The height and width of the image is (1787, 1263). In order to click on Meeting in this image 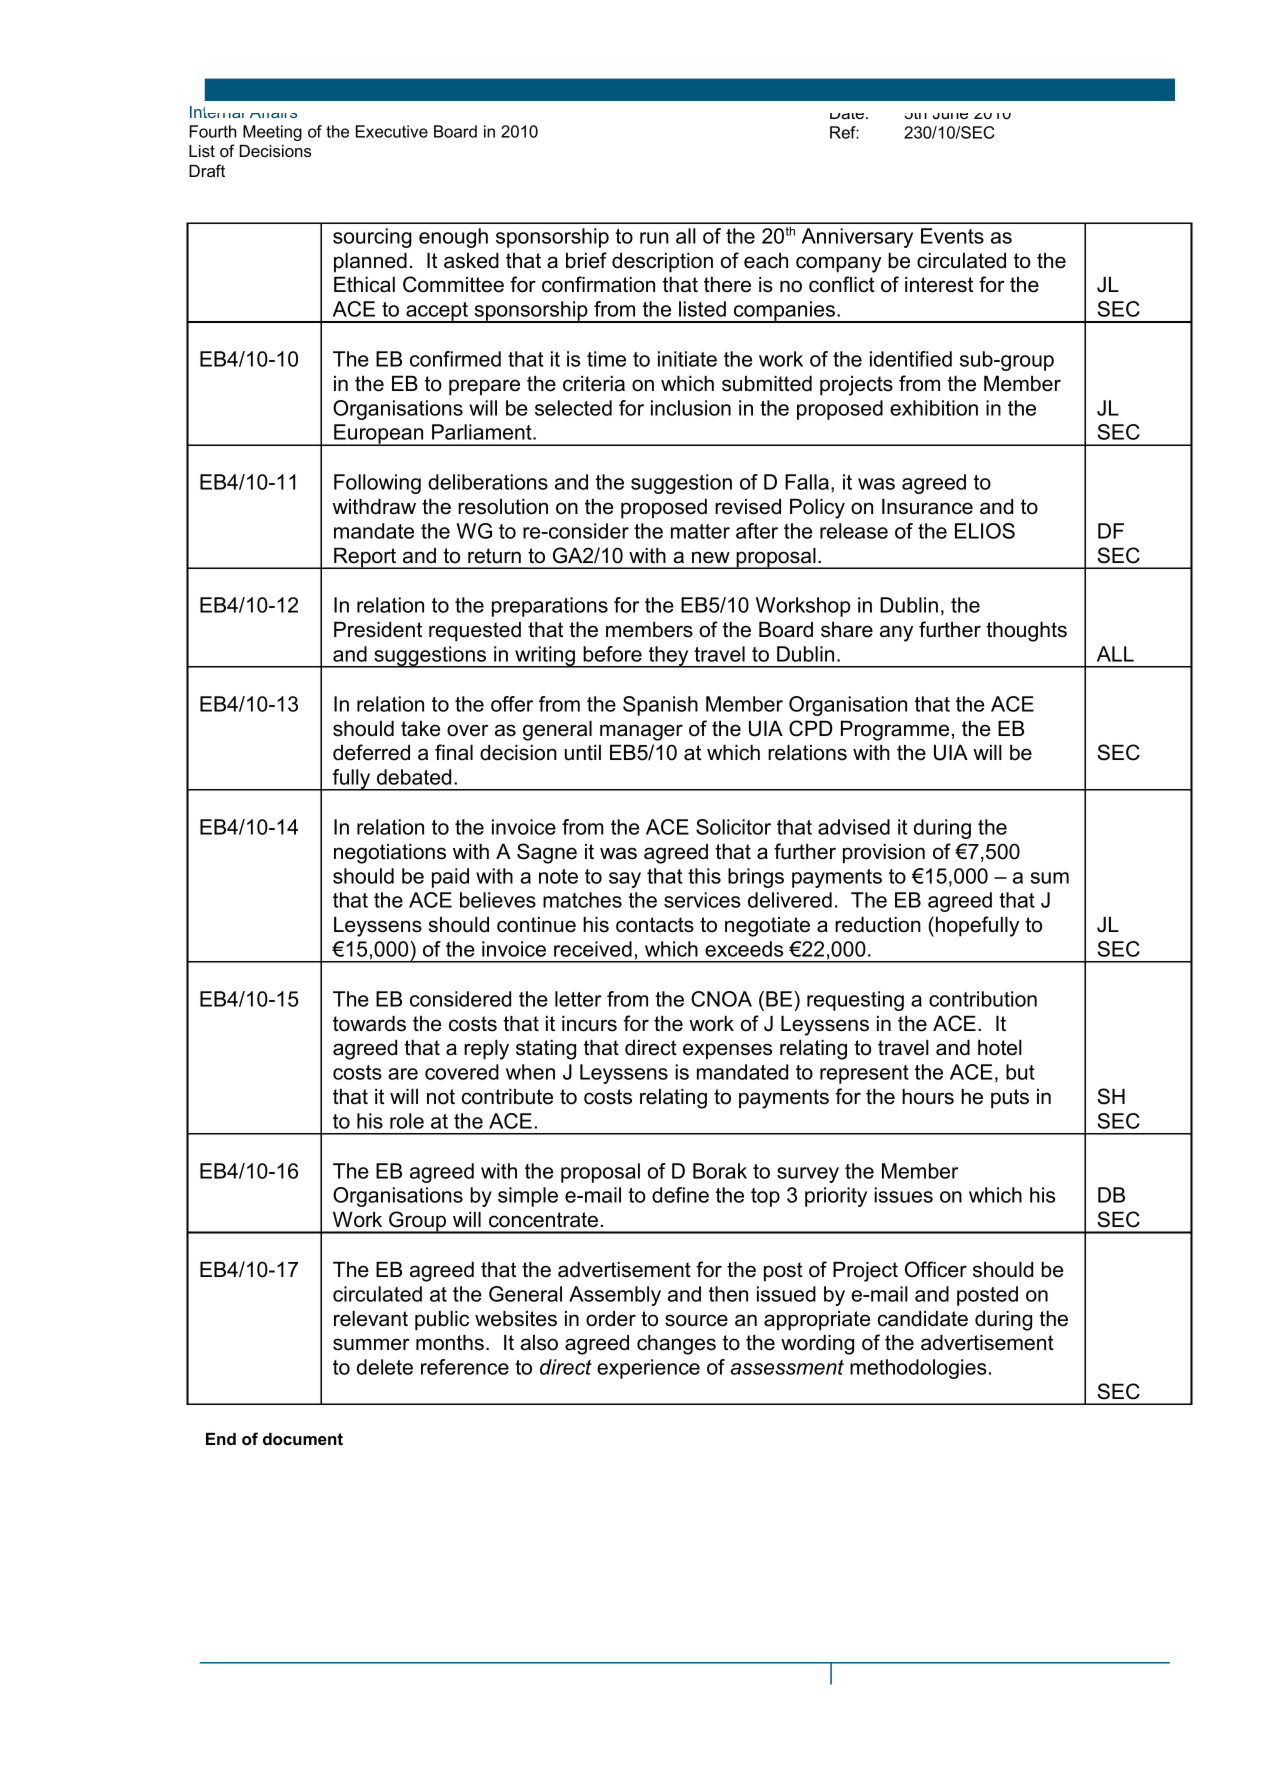, I will do `click(272, 133)`.
